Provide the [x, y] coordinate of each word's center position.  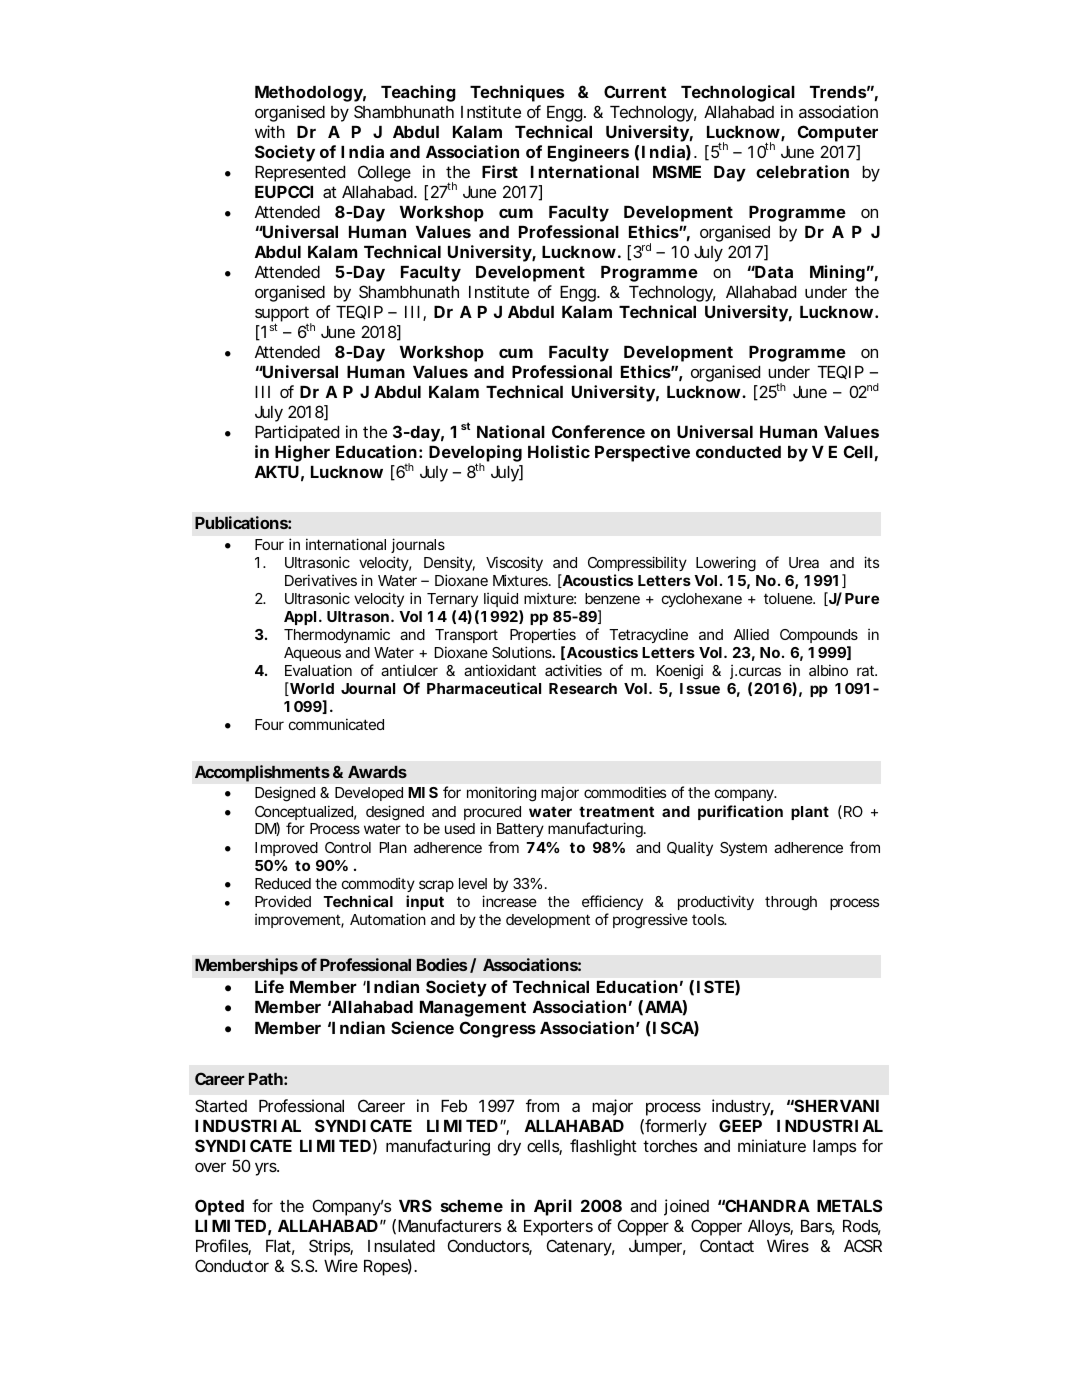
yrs [266, 1169]
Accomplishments [262, 773]
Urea [804, 562]
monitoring [501, 794]
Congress [498, 1029]
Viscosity [514, 563]
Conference [598, 431]
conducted [738, 452]
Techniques [517, 93]
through [791, 903]
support [283, 315]
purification [740, 812]
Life [269, 986]
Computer [838, 133]
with [270, 131]
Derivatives [321, 580]
